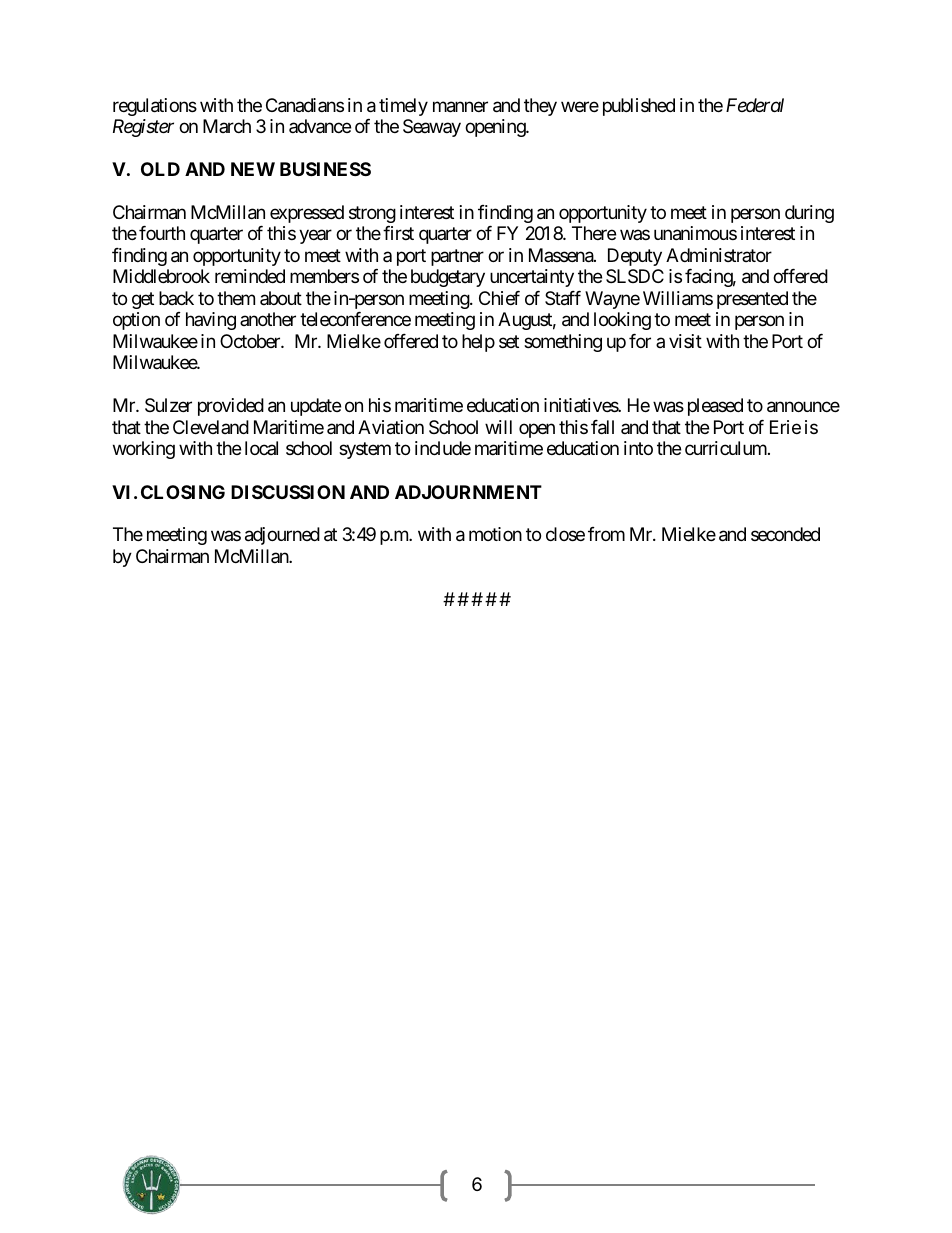 The height and width of the image is (1233, 952). Describe the element at coordinates (715, 407) in the image. I see `pleased` at that location.
